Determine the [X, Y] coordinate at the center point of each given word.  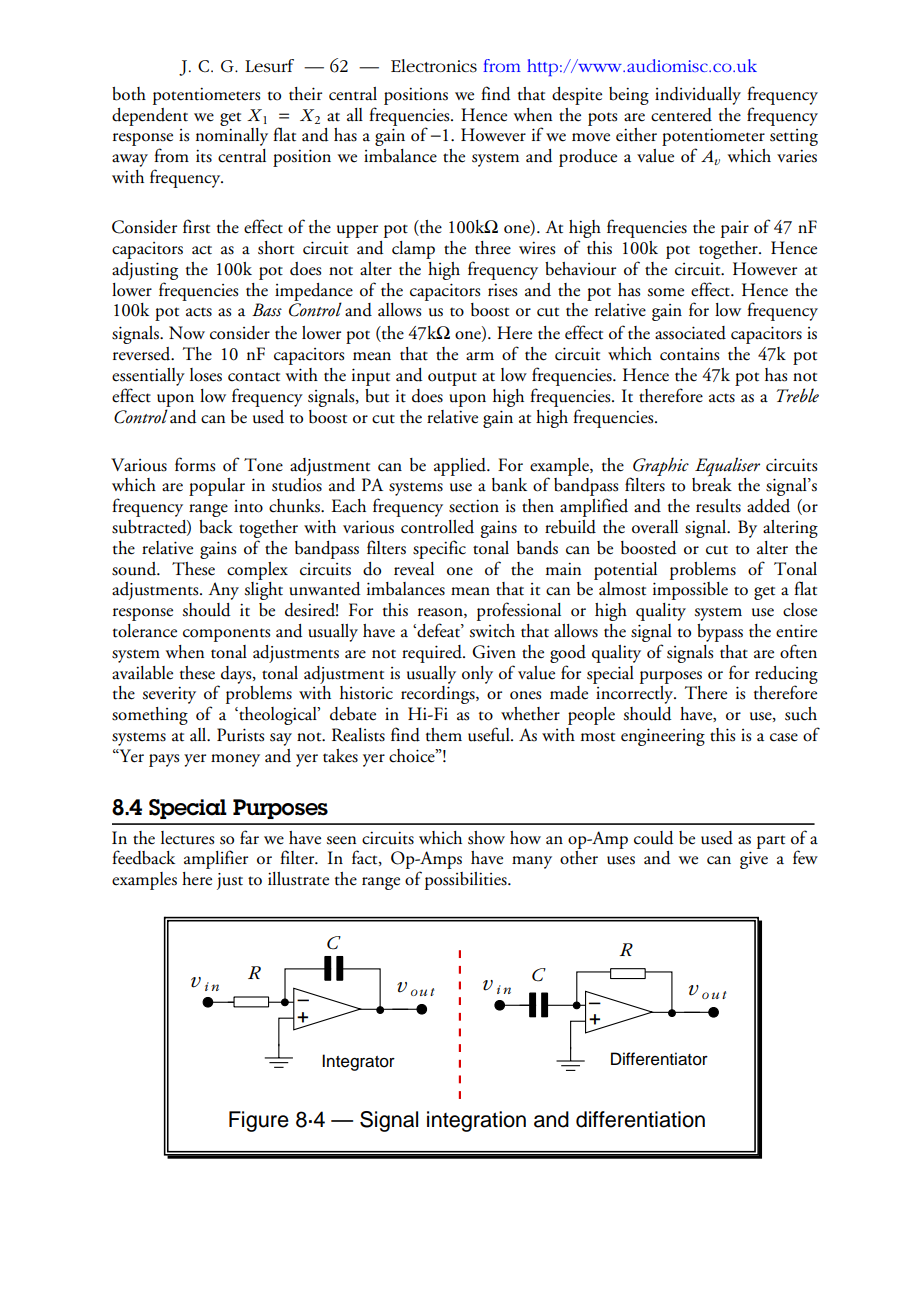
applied [461, 467]
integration [476, 1121]
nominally [232, 137]
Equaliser [727, 467]
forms [195, 464]
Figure [259, 1121]
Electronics [434, 66]
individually [698, 96]
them [444, 735]
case [784, 737]
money [235, 760]
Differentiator [659, 1059]
